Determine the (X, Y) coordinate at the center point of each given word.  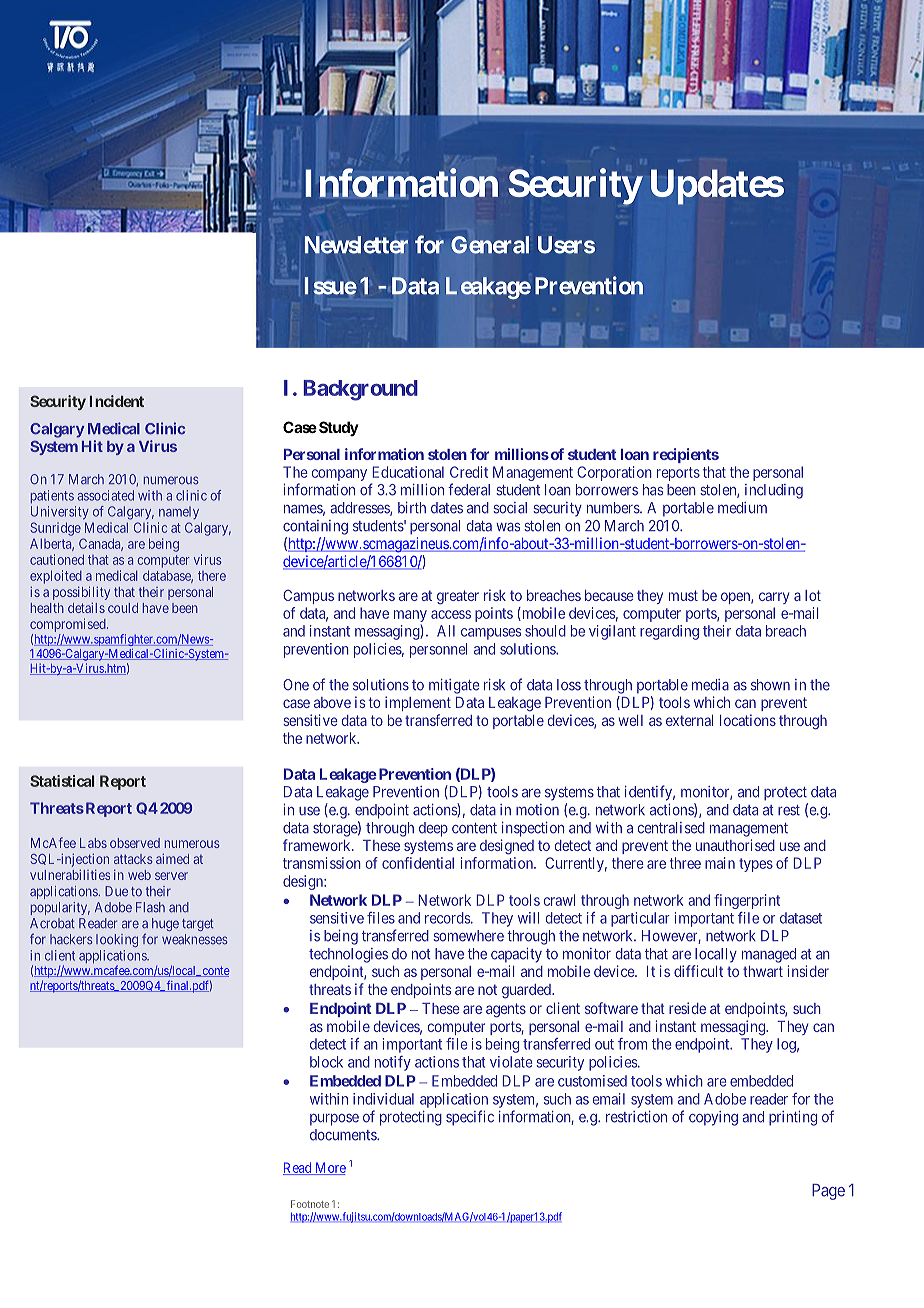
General (490, 245)
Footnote (310, 1204)
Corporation (614, 473)
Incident (117, 401)
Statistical (62, 781)
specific (470, 1118)
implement (418, 703)
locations (748, 720)
